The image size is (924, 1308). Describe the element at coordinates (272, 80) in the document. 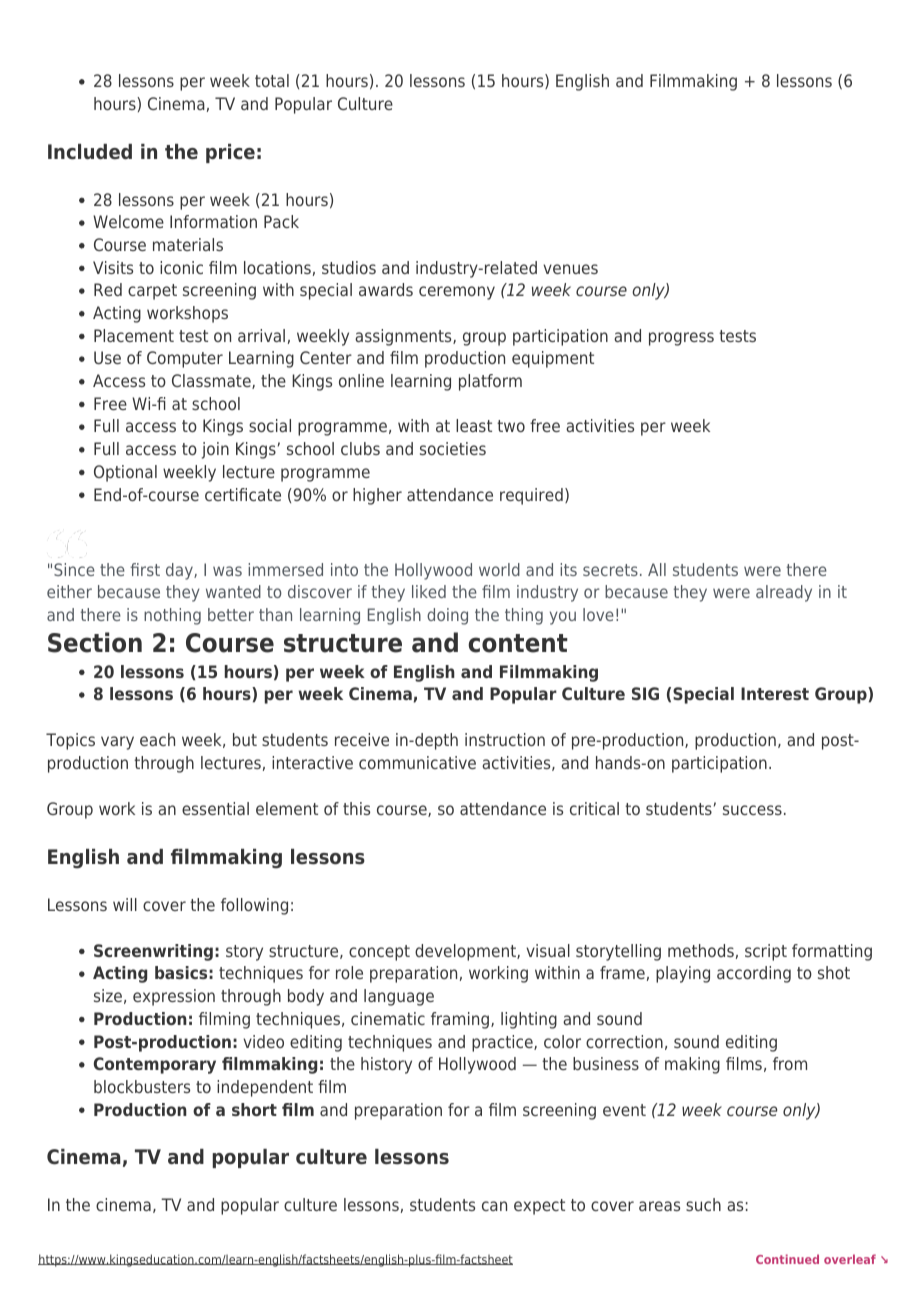

I see `total` at that location.
